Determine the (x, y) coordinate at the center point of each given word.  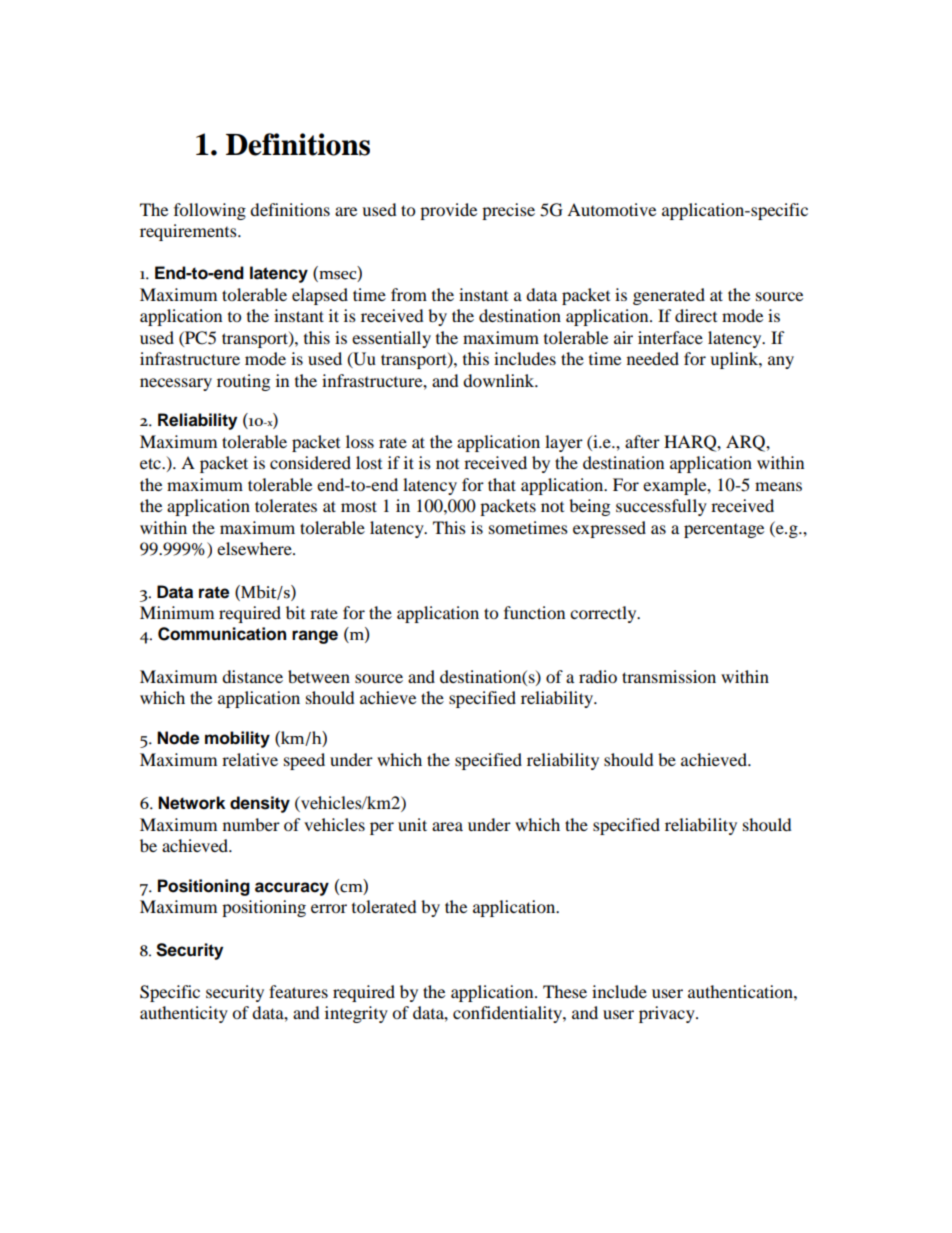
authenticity (184, 1014)
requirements (189, 232)
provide (448, 211)
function (534, 612)
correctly (604, 614)
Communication (222, 634)
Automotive (611, 209)
